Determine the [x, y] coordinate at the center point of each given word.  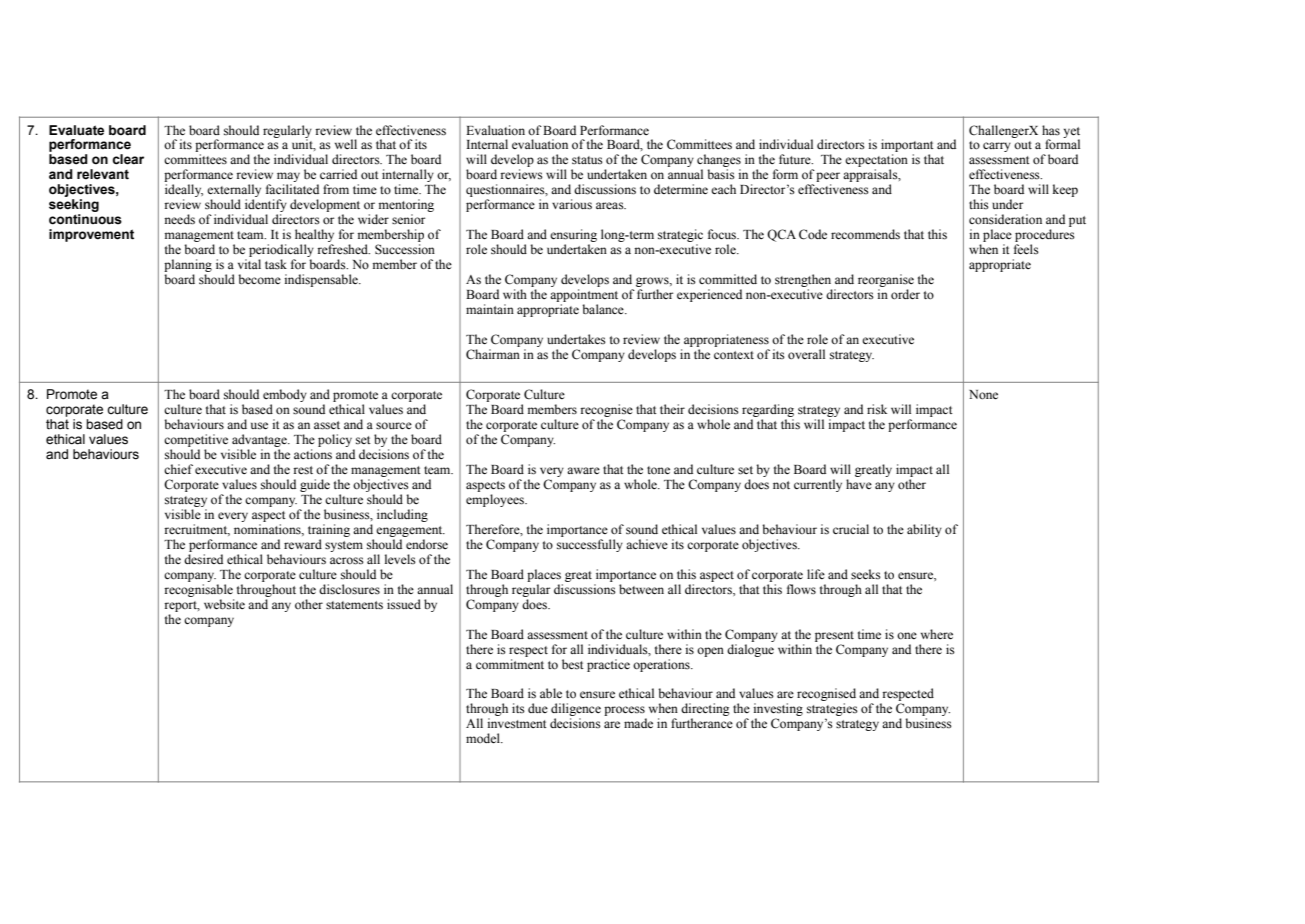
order [905, 294]
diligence [576, 711]
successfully [590, 545]
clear [128, 159]
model [484, 738]
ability [924, 530]
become [259, 279]
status [587, 160]
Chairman [493, 354]
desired [203, 559]
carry [997, 147]
